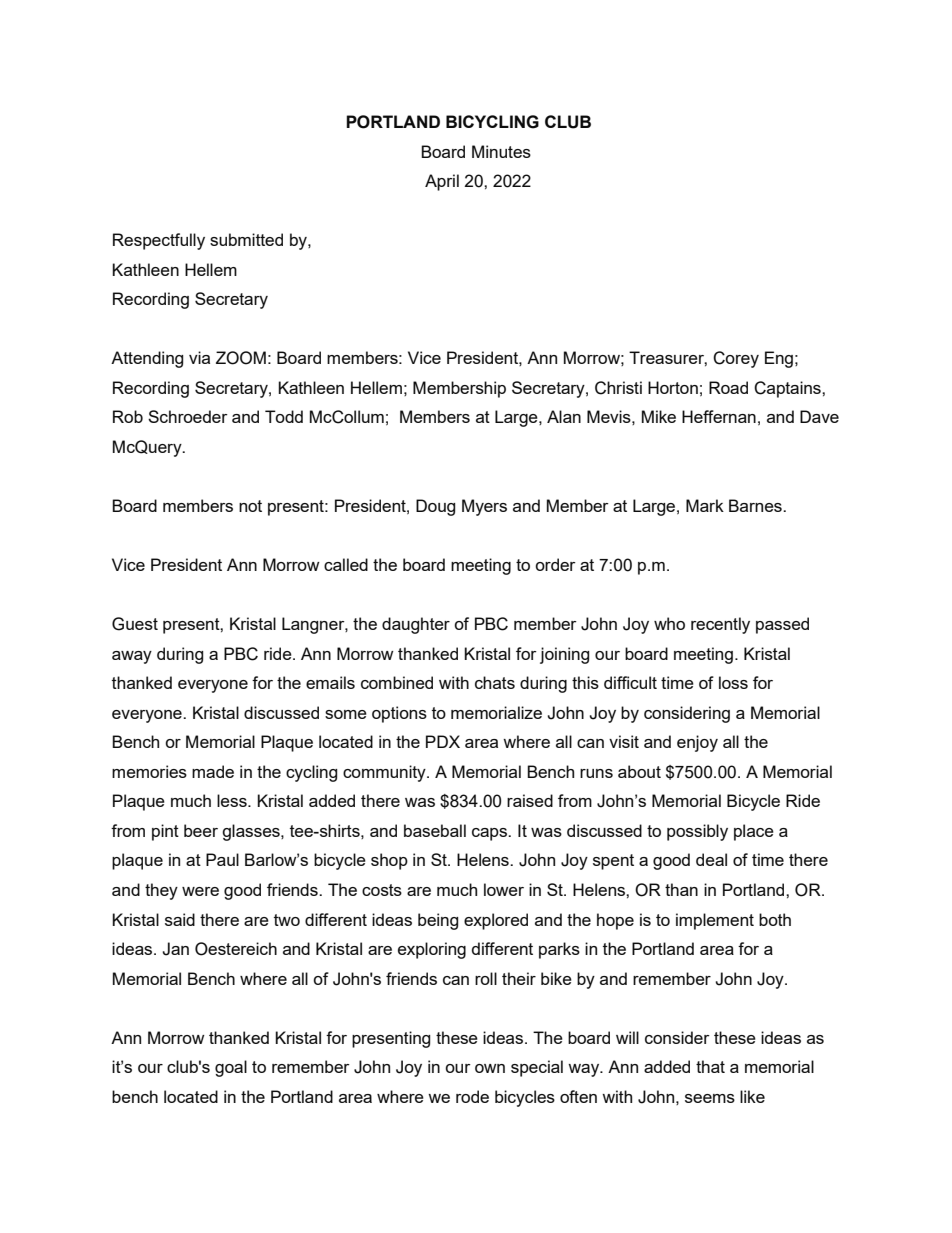 The width and height of the document is (952, 1233). Describe the element at coordinates (250, 506) in the document. I see `not` at that location.
